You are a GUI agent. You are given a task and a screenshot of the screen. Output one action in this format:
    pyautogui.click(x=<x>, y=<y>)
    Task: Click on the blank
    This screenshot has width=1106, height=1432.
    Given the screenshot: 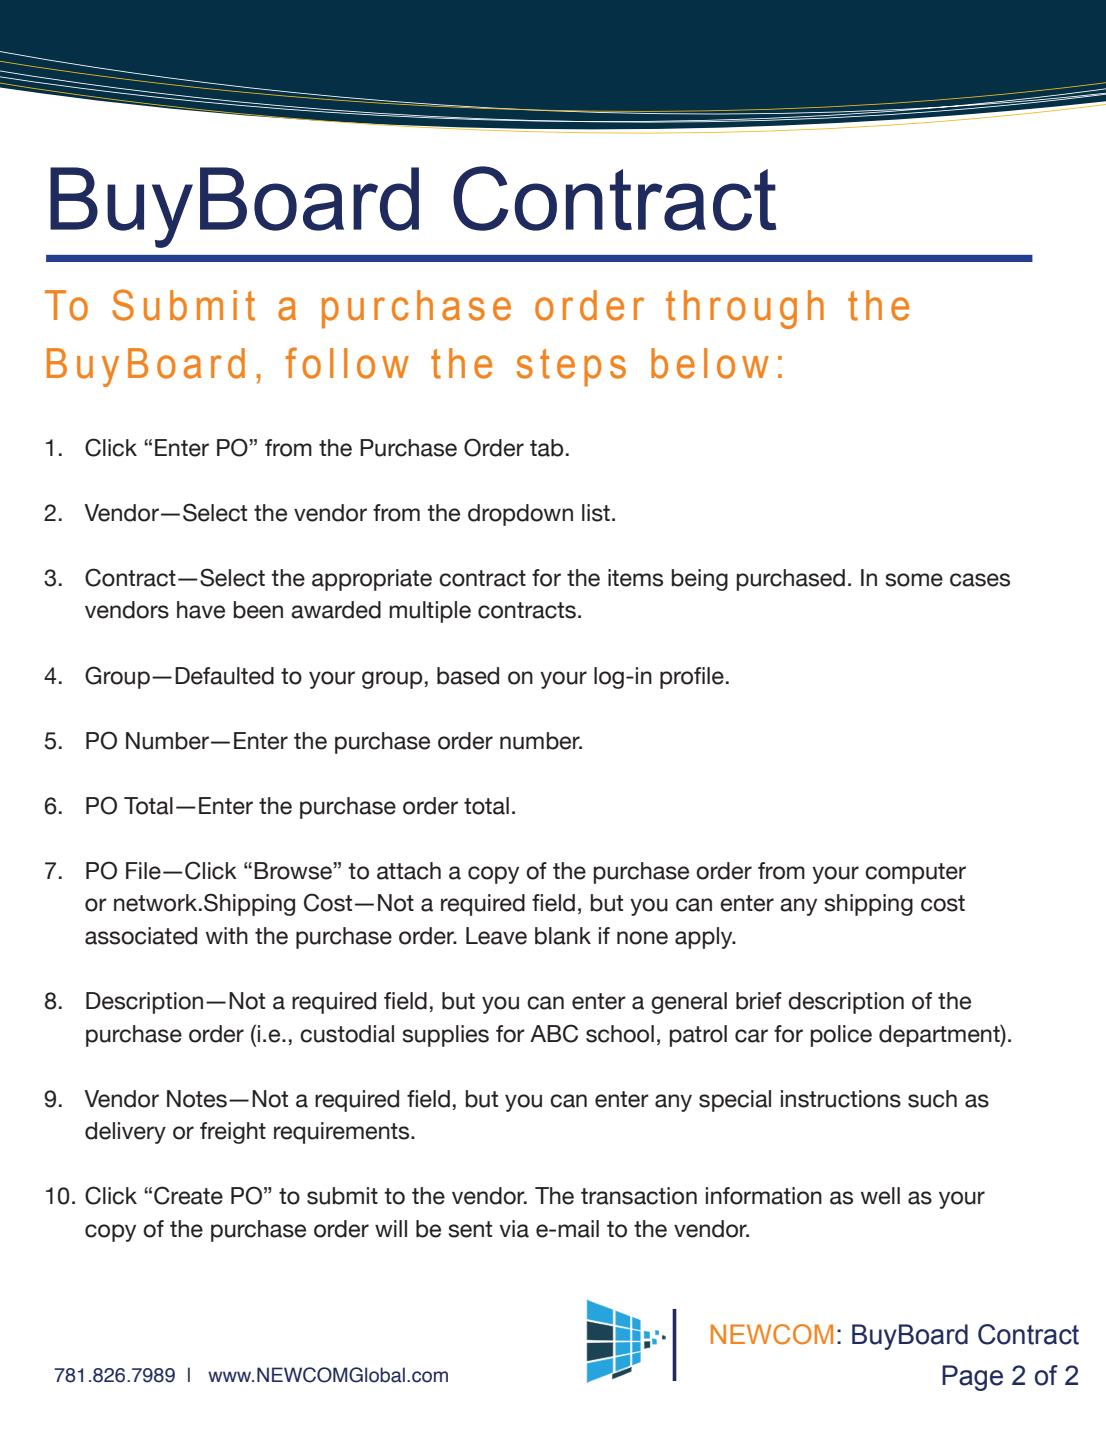 What is the action you would take?
    pyautogui.click(x=563, y=936)
